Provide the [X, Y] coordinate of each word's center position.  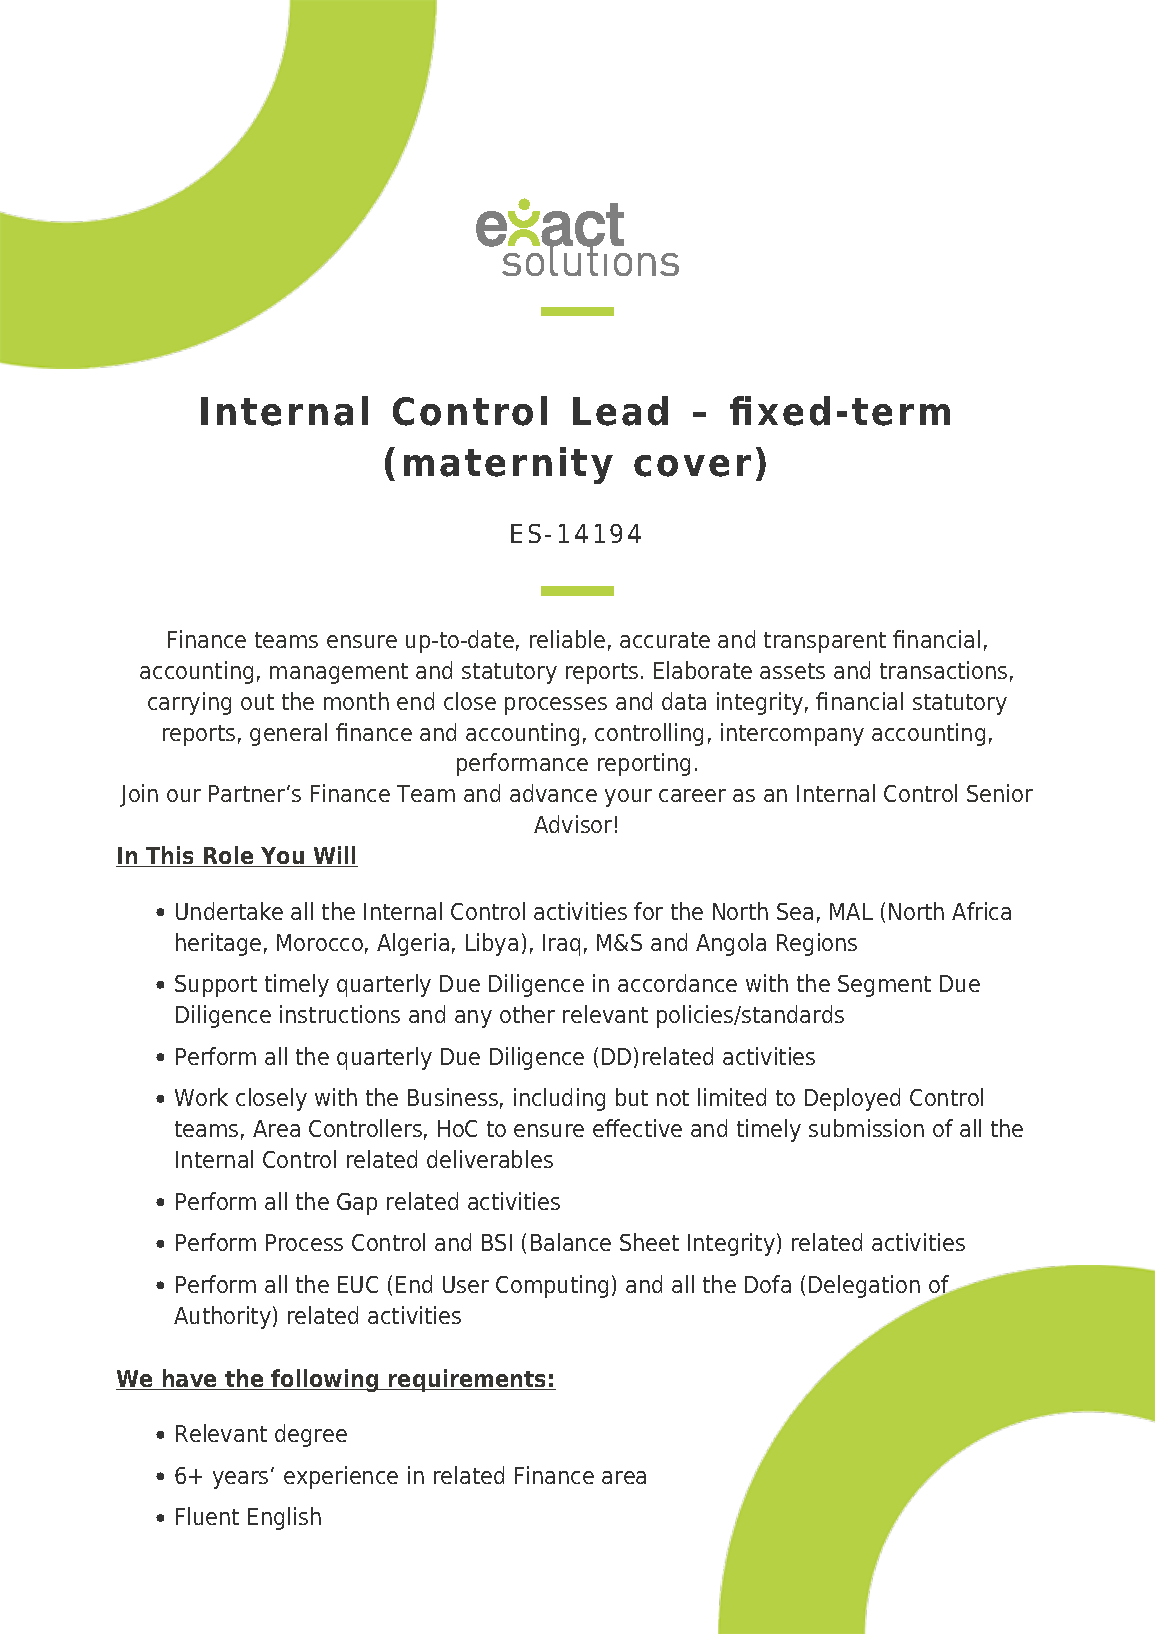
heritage [218, 944]
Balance [571, 1242]
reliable [567, 639]
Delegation [864, 1286]
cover [692, 466]
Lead [620, 411]
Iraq [561, 945]
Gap [357, 1204]
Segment [884, 986]
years [240, 1480]
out [257, 702]
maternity [508, 465]
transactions [943, 670]
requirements [468, 1380]
